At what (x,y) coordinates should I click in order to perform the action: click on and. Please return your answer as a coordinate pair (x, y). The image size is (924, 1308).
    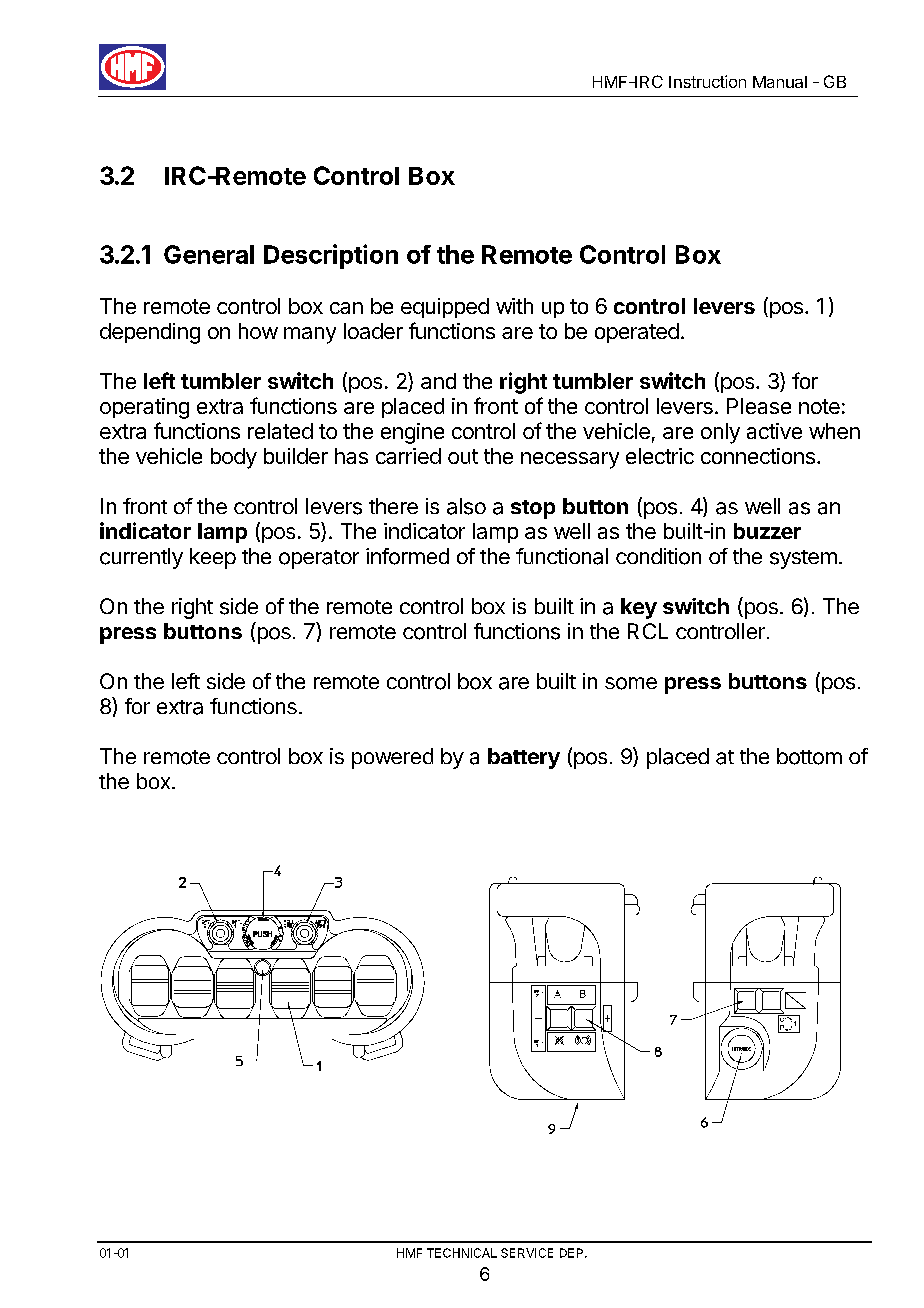
    Looking at the image, I should click on (438, 381).
